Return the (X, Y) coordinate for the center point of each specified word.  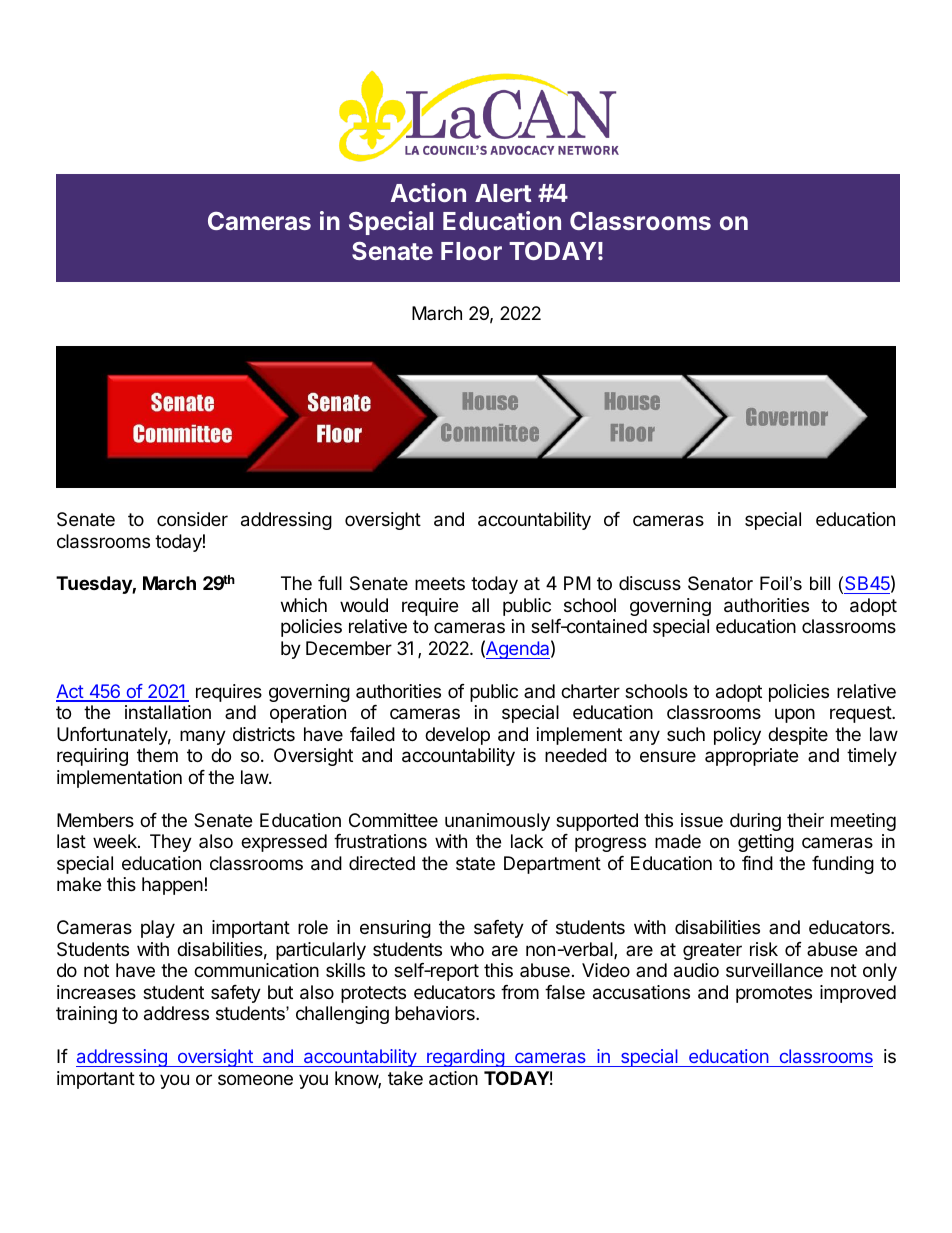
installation (168, 712)
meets (440, 583)
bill (820, 583)
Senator (720, 583)
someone (255, 1079)
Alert (503, 193)
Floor (471, 251)
